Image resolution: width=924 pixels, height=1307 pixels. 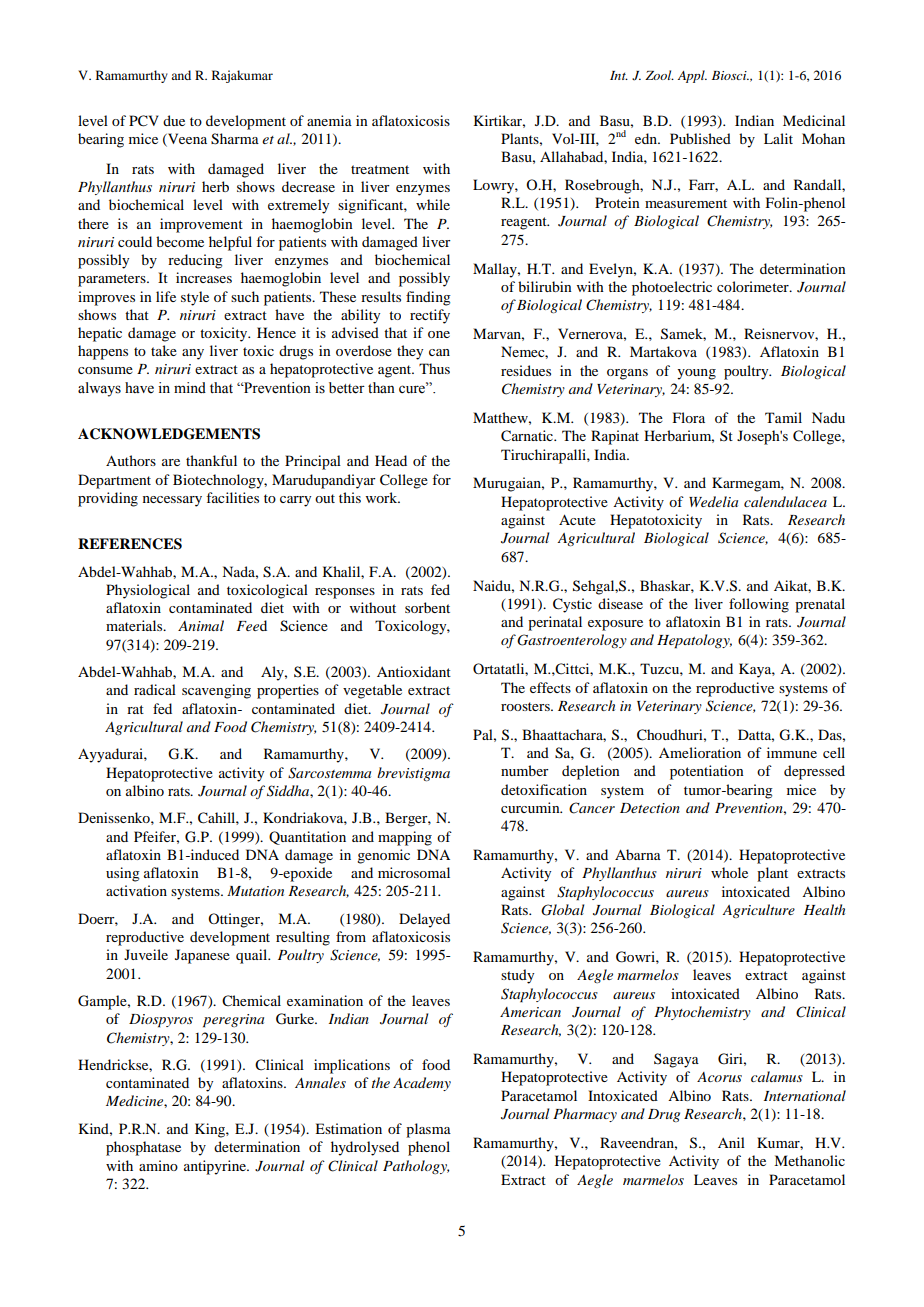 I want to click on Animal, so click(x=201, y=625).
